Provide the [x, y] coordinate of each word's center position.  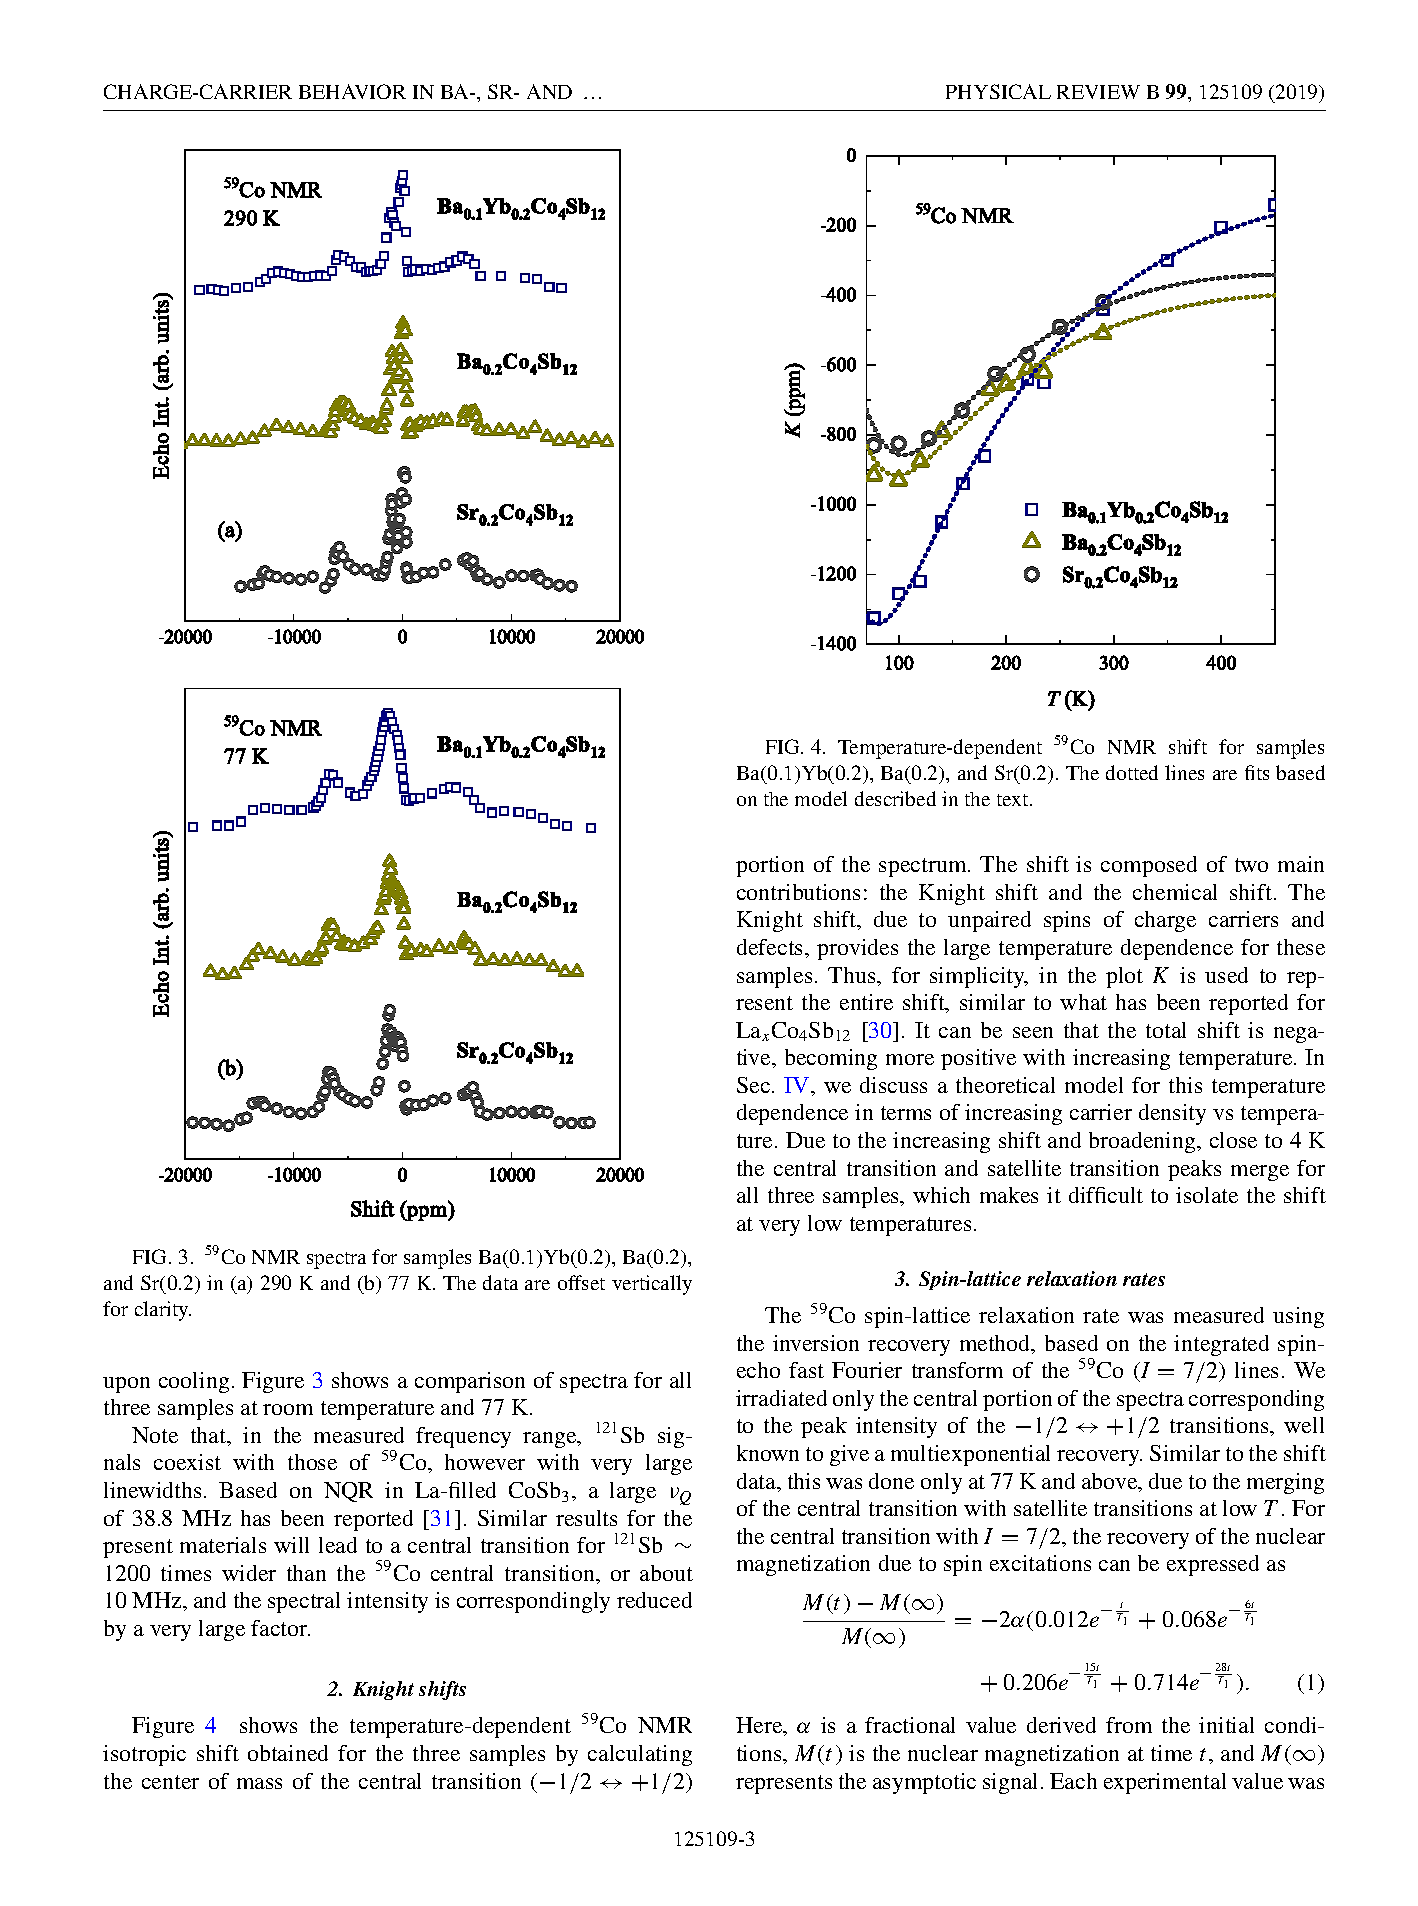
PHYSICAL [998, 91]
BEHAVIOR [352, 91]
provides [857, 949]
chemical [1175, 892]
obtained [288, 1753]
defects [771, 947]
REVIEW [1098, 92]
